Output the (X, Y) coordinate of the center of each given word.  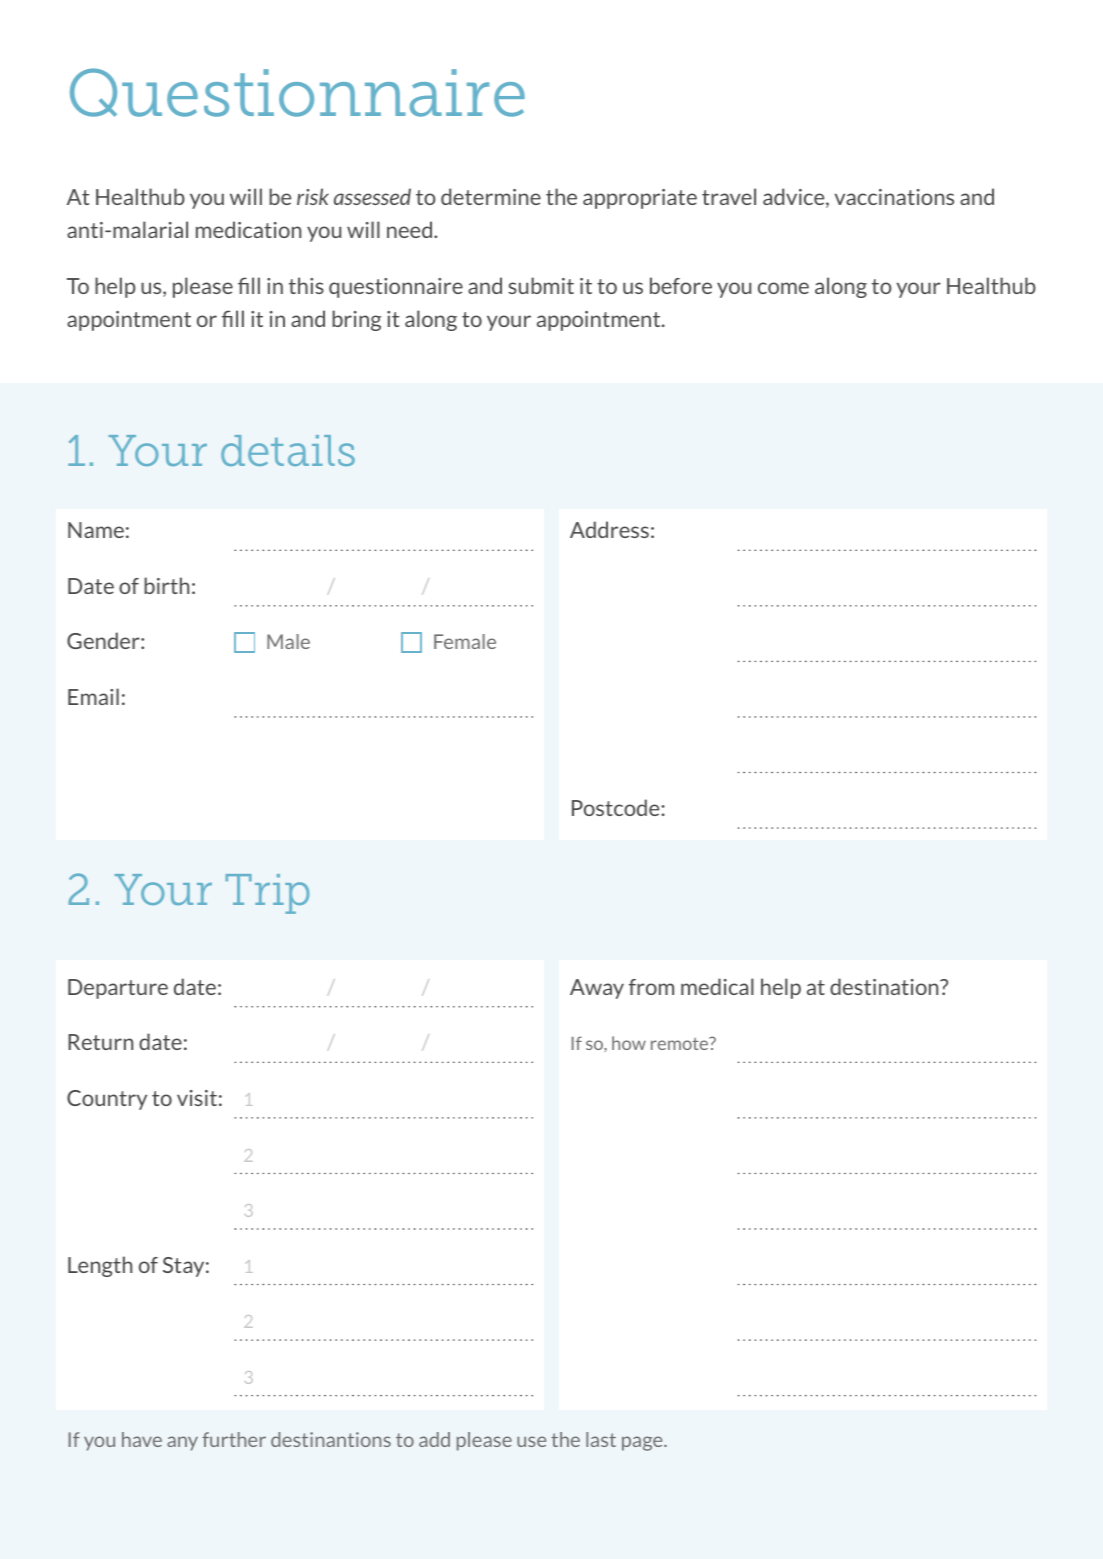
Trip (267, 894)
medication (248, 229)
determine (491, 196)
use (531, 1441)
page (643, 1443)
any (182, 1443)
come (783, 288)
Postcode (617, 807)
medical (717, 986)
